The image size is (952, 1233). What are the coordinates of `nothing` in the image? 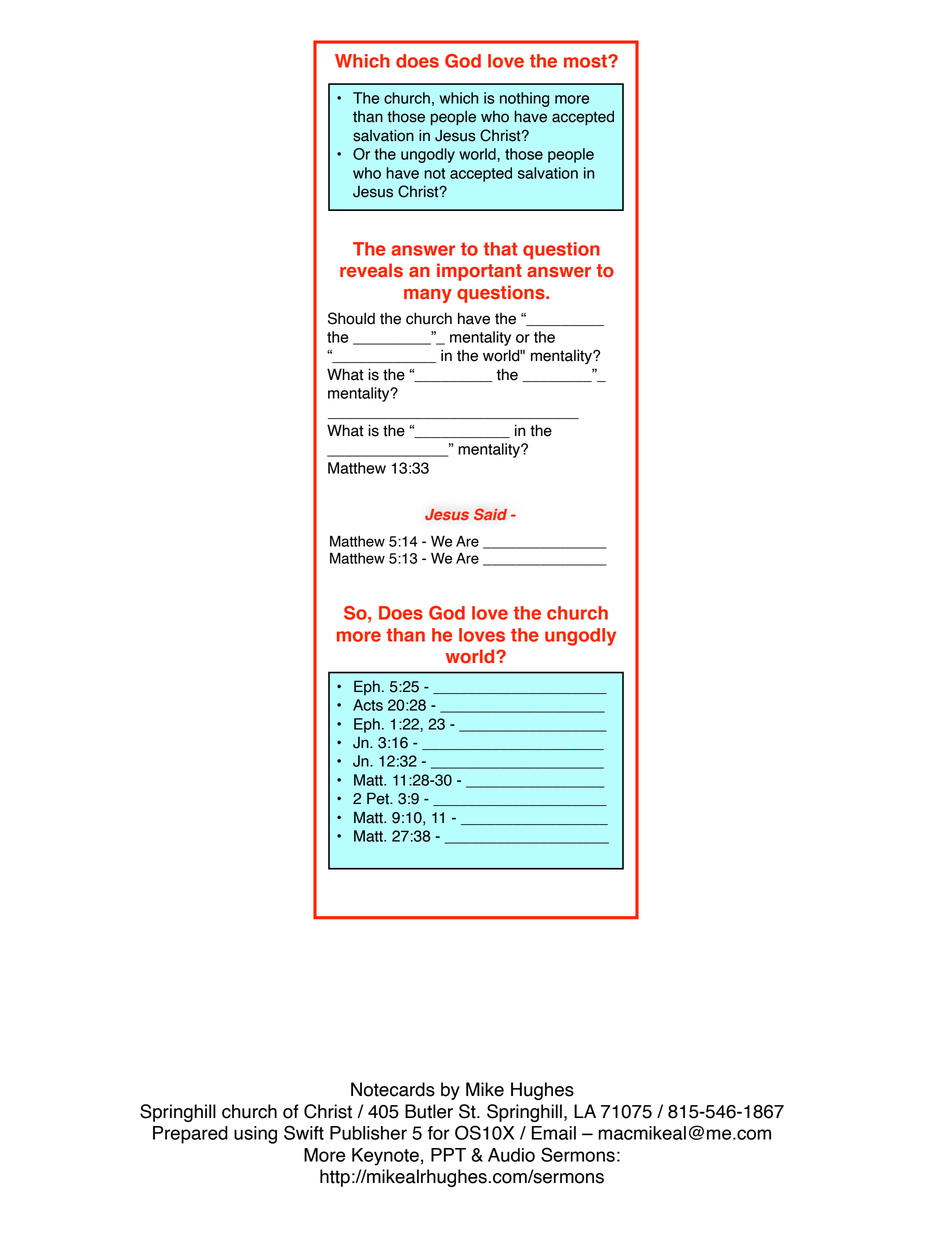 It's located at (524, 99).
